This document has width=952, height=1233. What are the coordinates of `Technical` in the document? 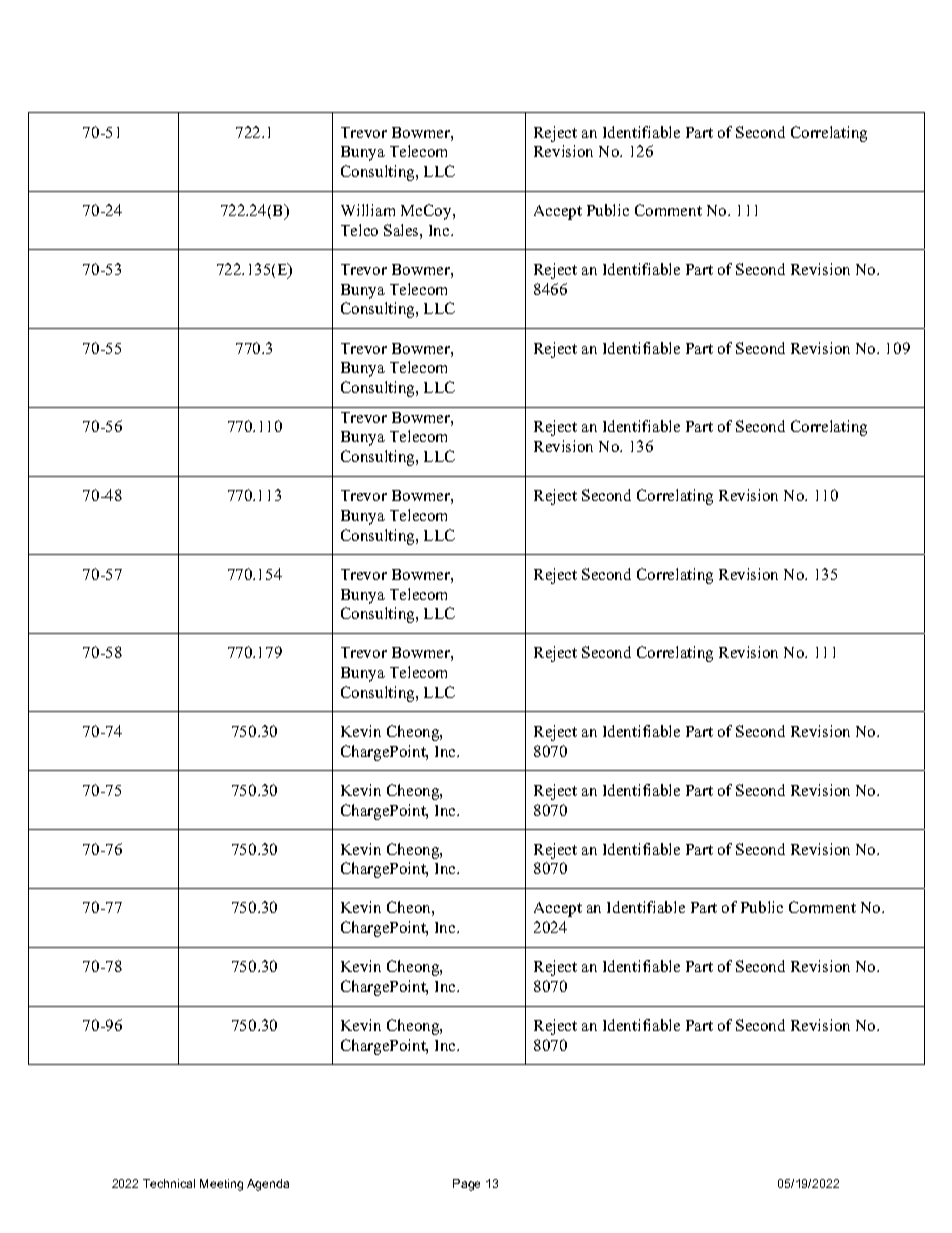 It's located at (169, 1183).
